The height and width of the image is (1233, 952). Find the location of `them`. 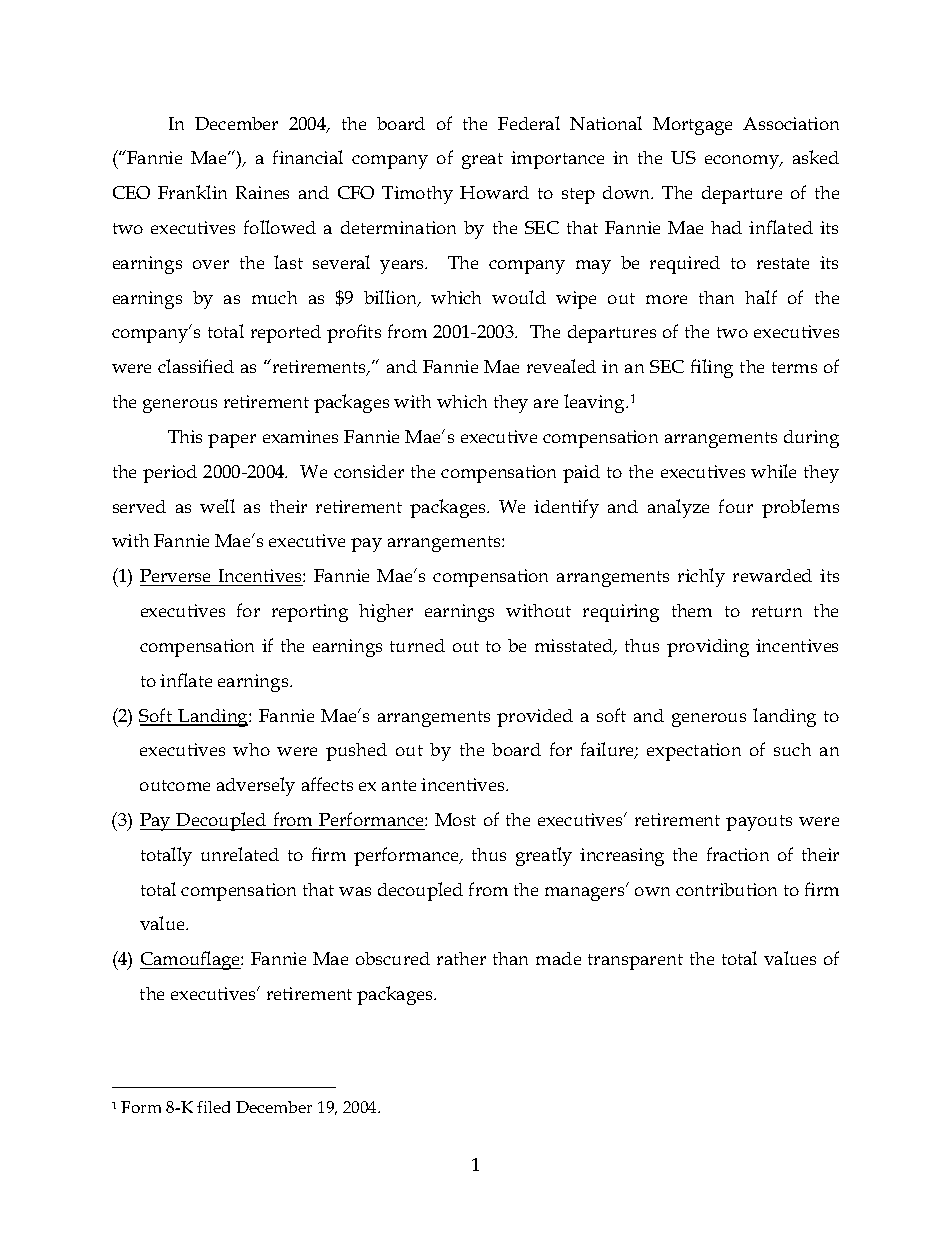

them is located at coordinates (692, 610).
